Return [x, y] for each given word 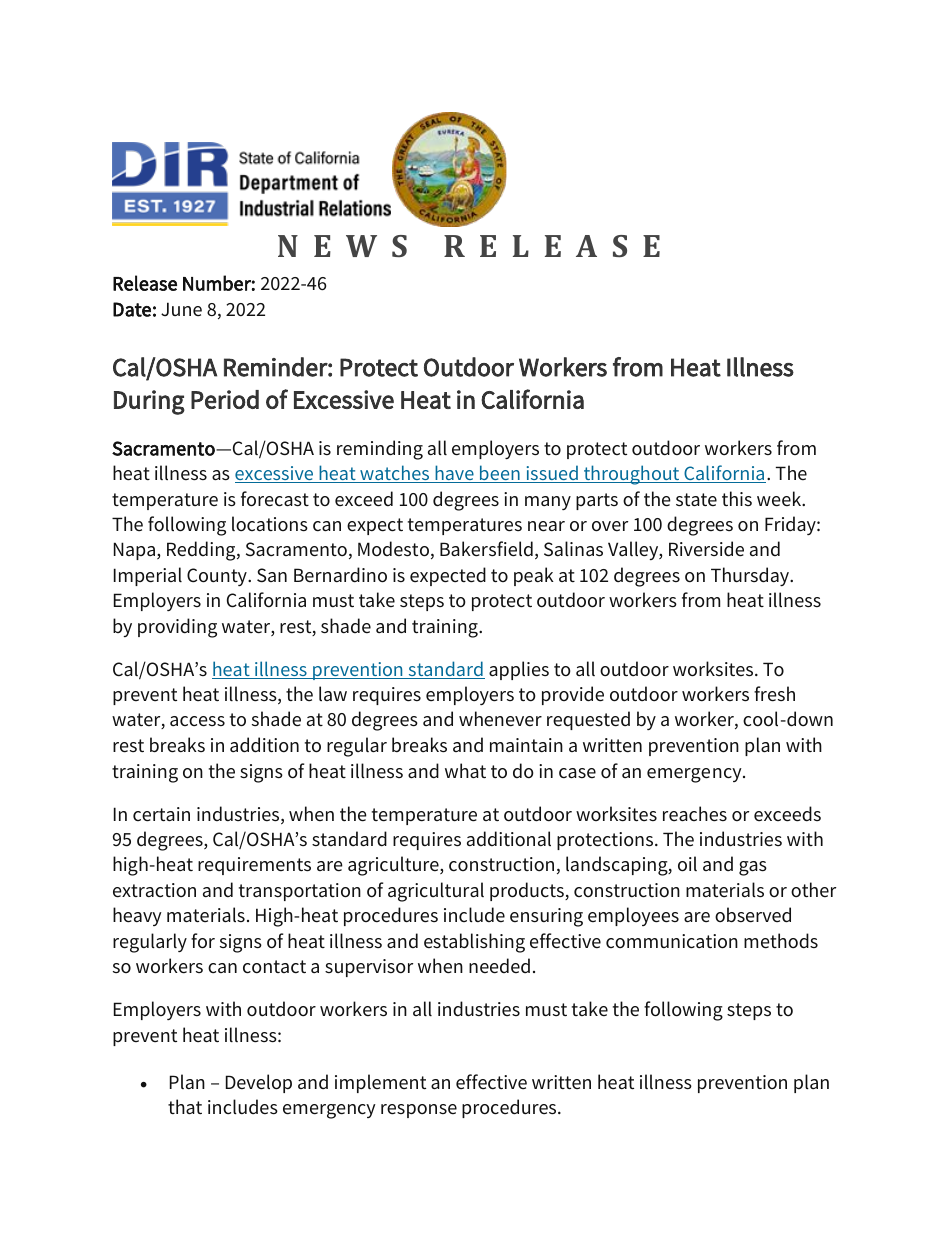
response [419, 1111]
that [185, 1106]
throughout [632, 475]
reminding [380, 450]
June [181, 309]
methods [781, 941]
